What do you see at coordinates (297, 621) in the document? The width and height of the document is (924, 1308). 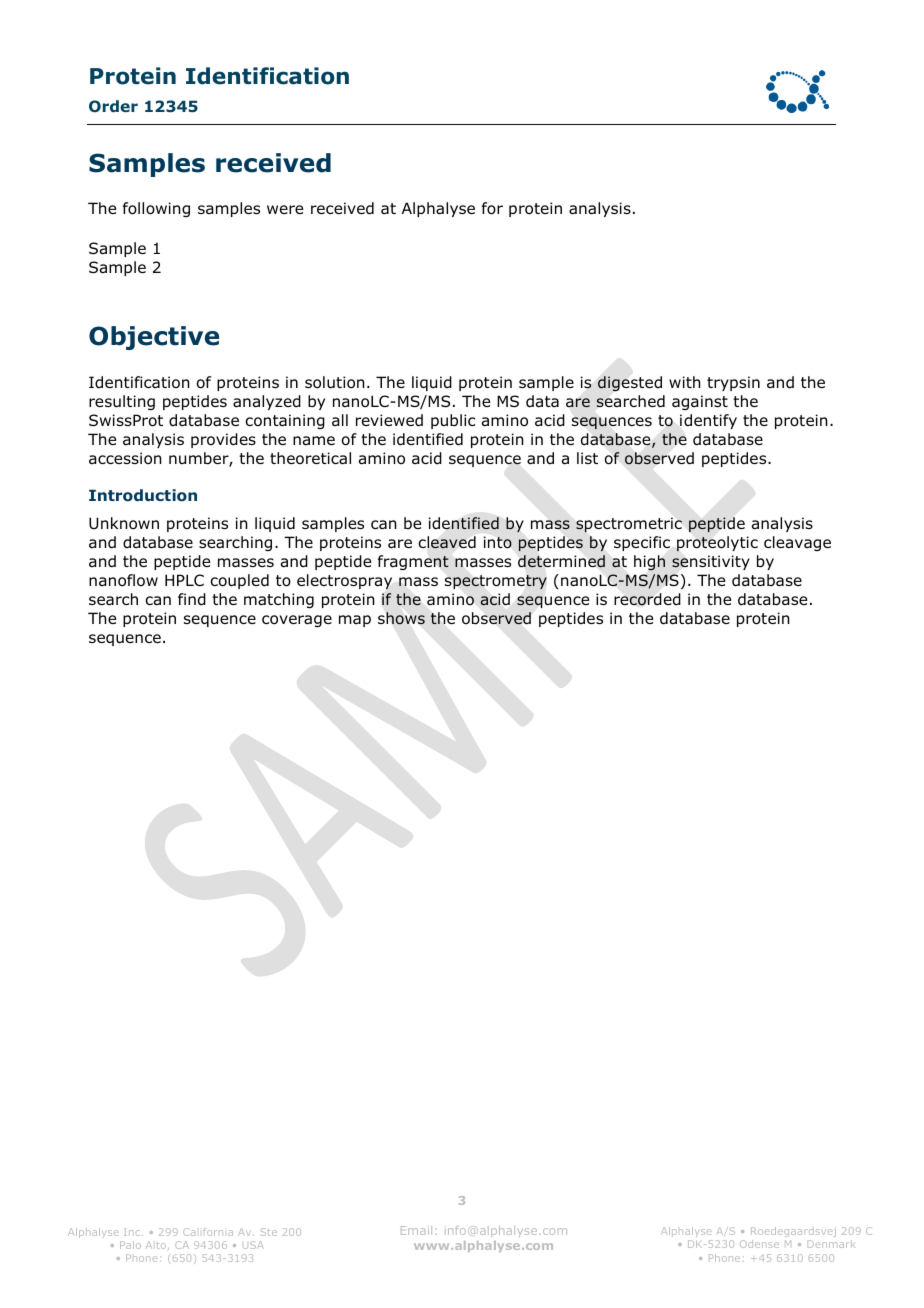 I see `coverage` at bounding box center [297, 621].
